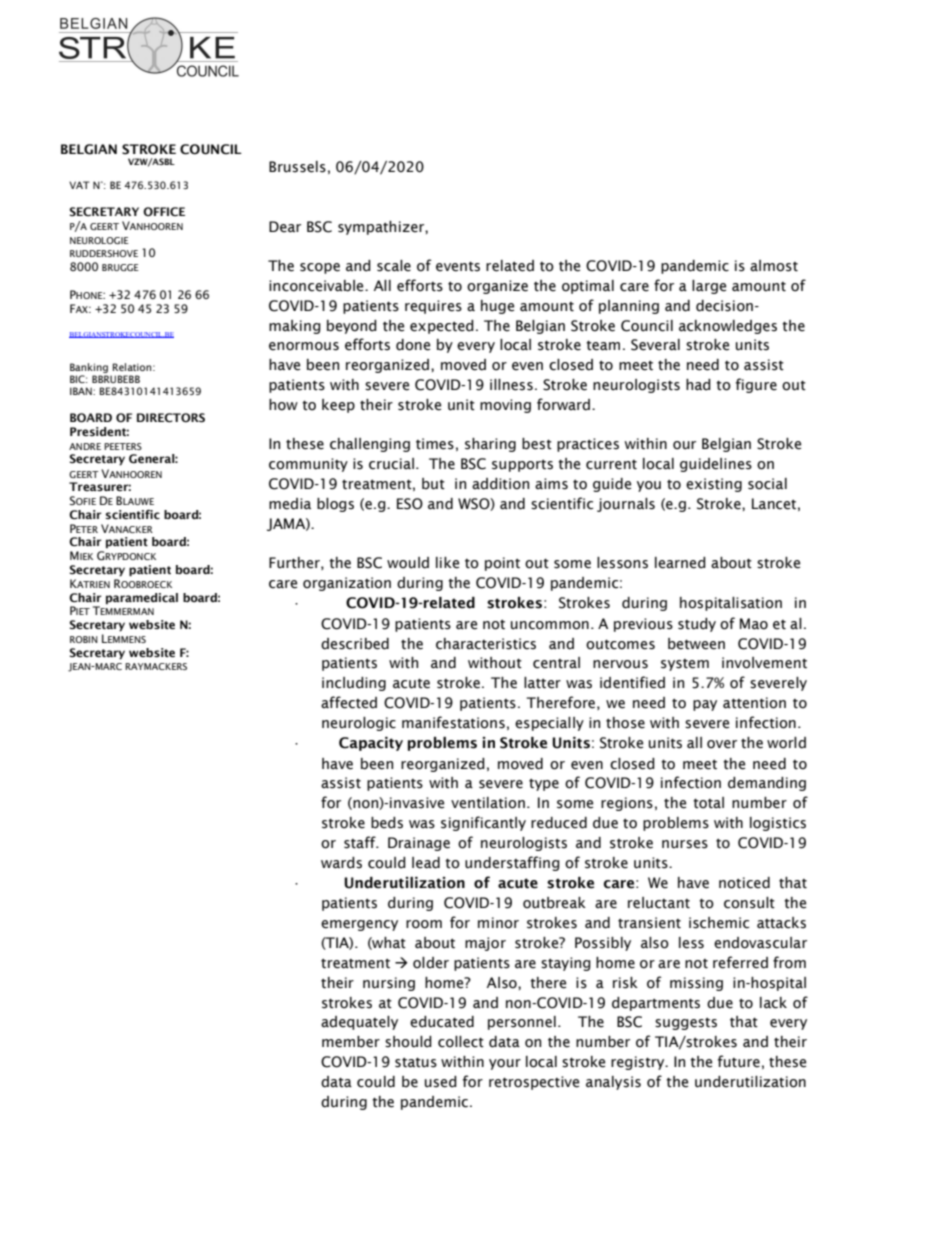 Image resolution: width=952 pixels, height=1233 pixels. Describe the element at coordinates (416, 1063) in the page. I see `status` at that location.
